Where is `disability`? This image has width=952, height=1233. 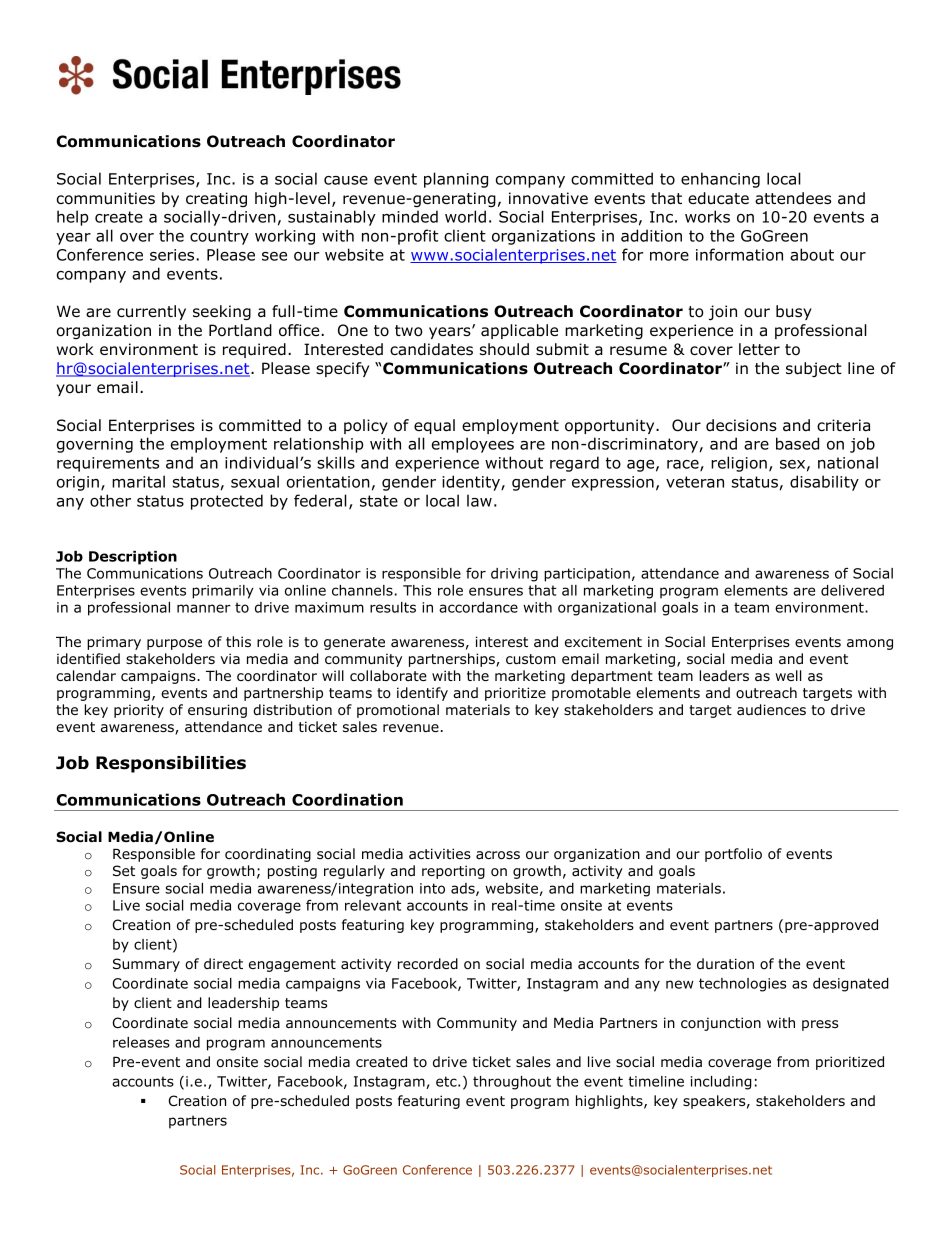
disability is located at coordinates (824, 483).
